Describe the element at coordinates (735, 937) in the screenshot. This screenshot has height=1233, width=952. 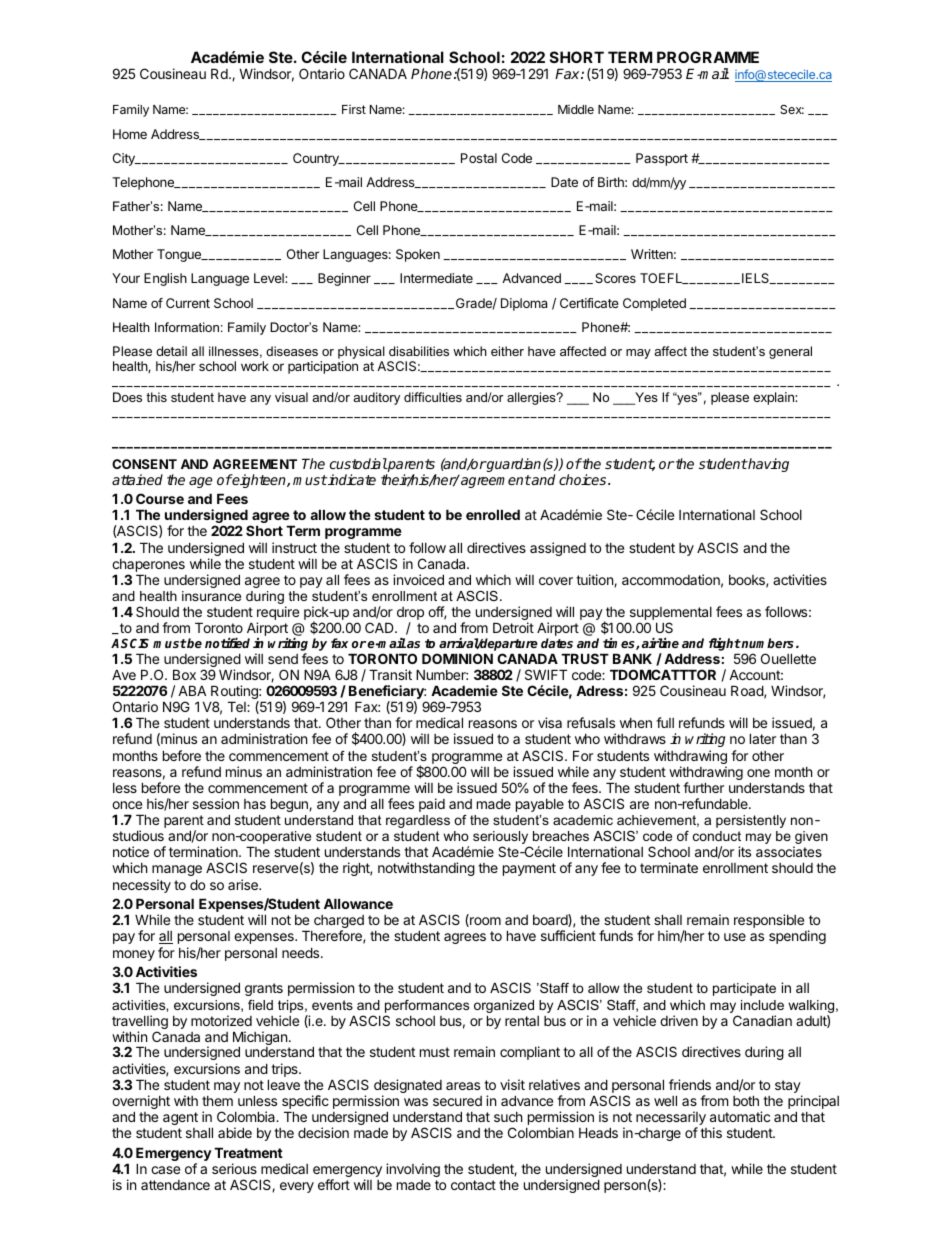
I see `use` at that location.
